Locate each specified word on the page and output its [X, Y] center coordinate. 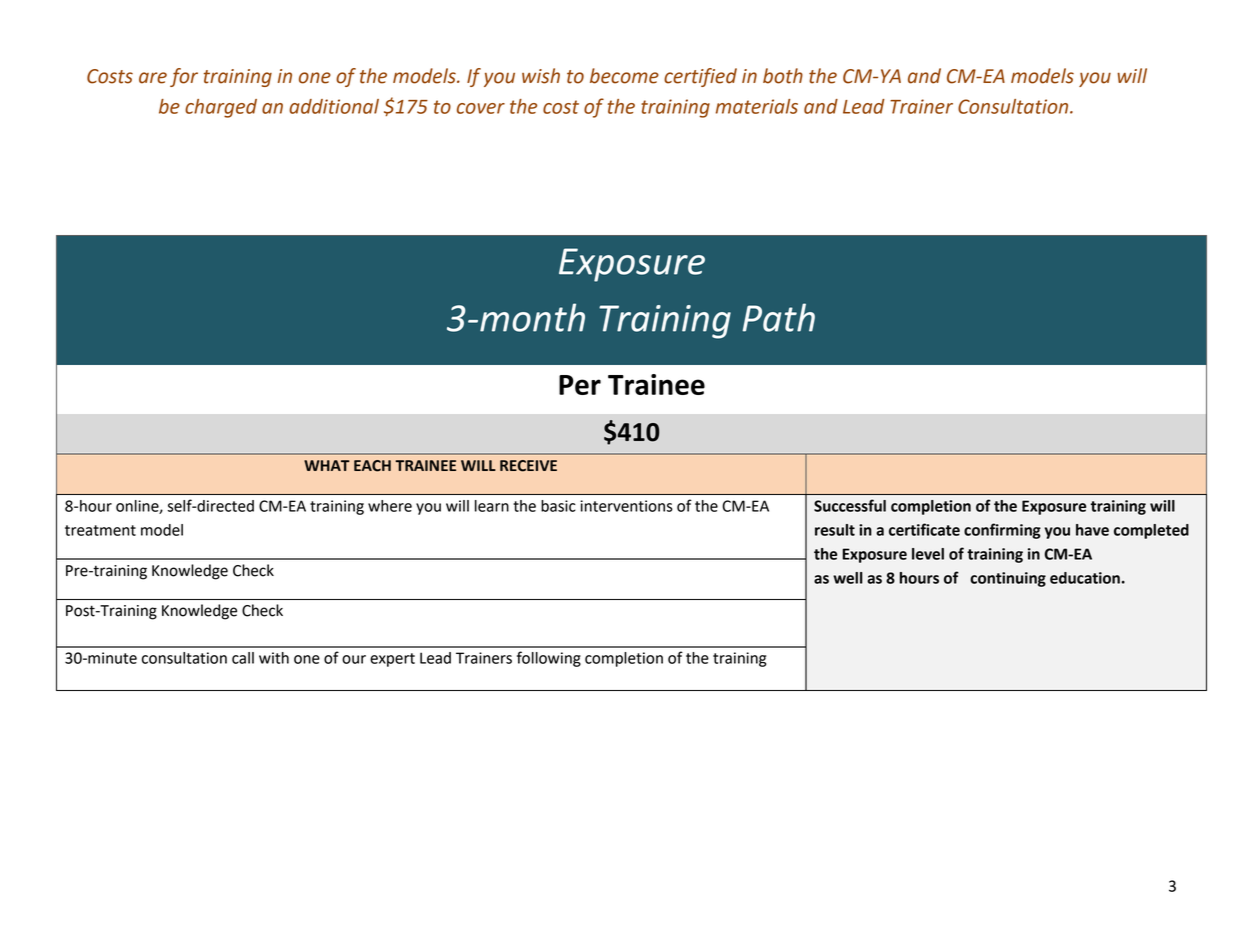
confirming [1002, 531]
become [624, 76]
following [549, 659]
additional [334, 106]
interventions [626, 506]
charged [221, 108]
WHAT [327, 465]
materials [757, 106]
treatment [100, 530]
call [243, 658]
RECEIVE [528, 466]
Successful [850, 505]
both [783, 76]
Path [778, 317]
